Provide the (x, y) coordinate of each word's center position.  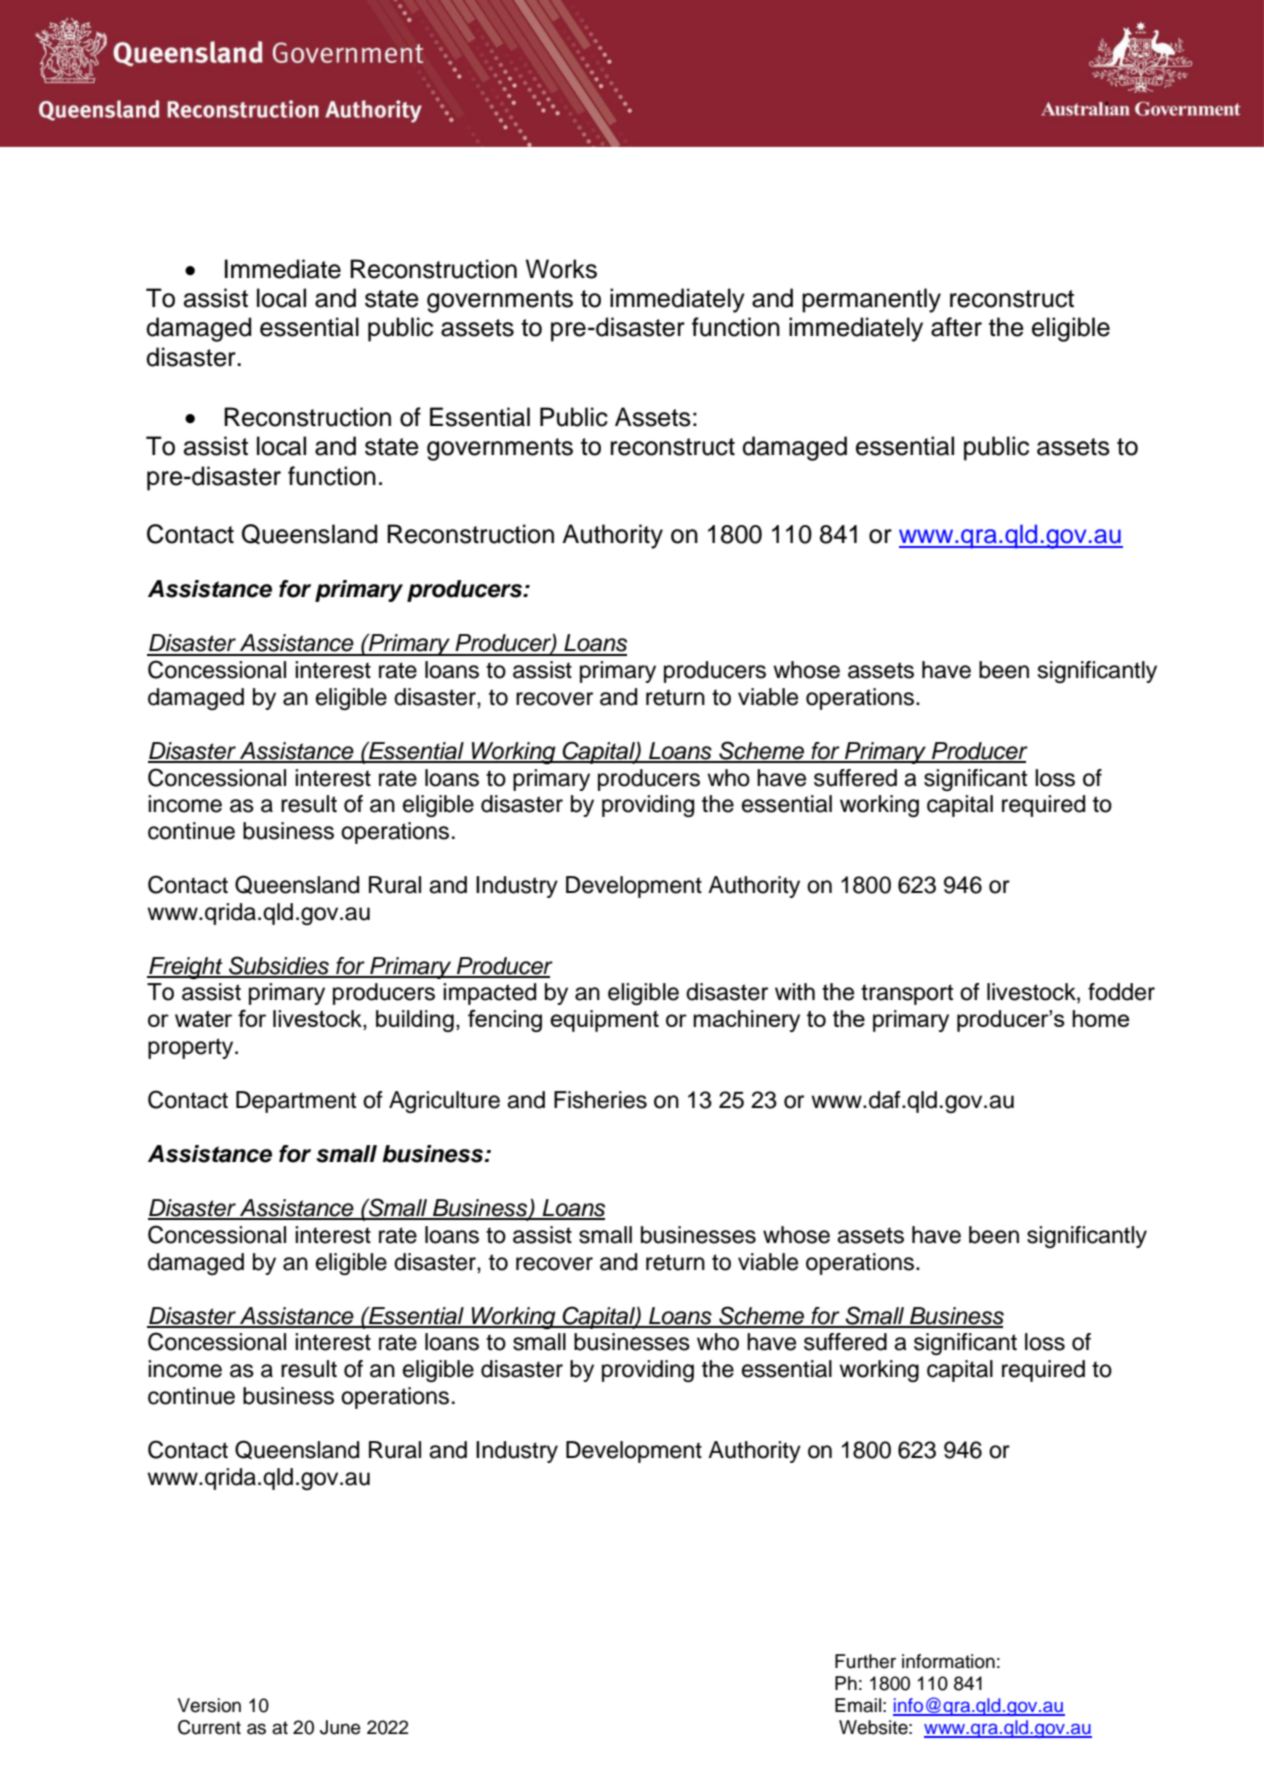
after (956, 327)
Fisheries (600, 1100)
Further (865, 1661)
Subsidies (279, 966)
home (1100, 1018)
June (340, 1727)
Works (561, 269)
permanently (871, 300)
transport (907, 994)
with (795, 991)
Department (296, 1102)
